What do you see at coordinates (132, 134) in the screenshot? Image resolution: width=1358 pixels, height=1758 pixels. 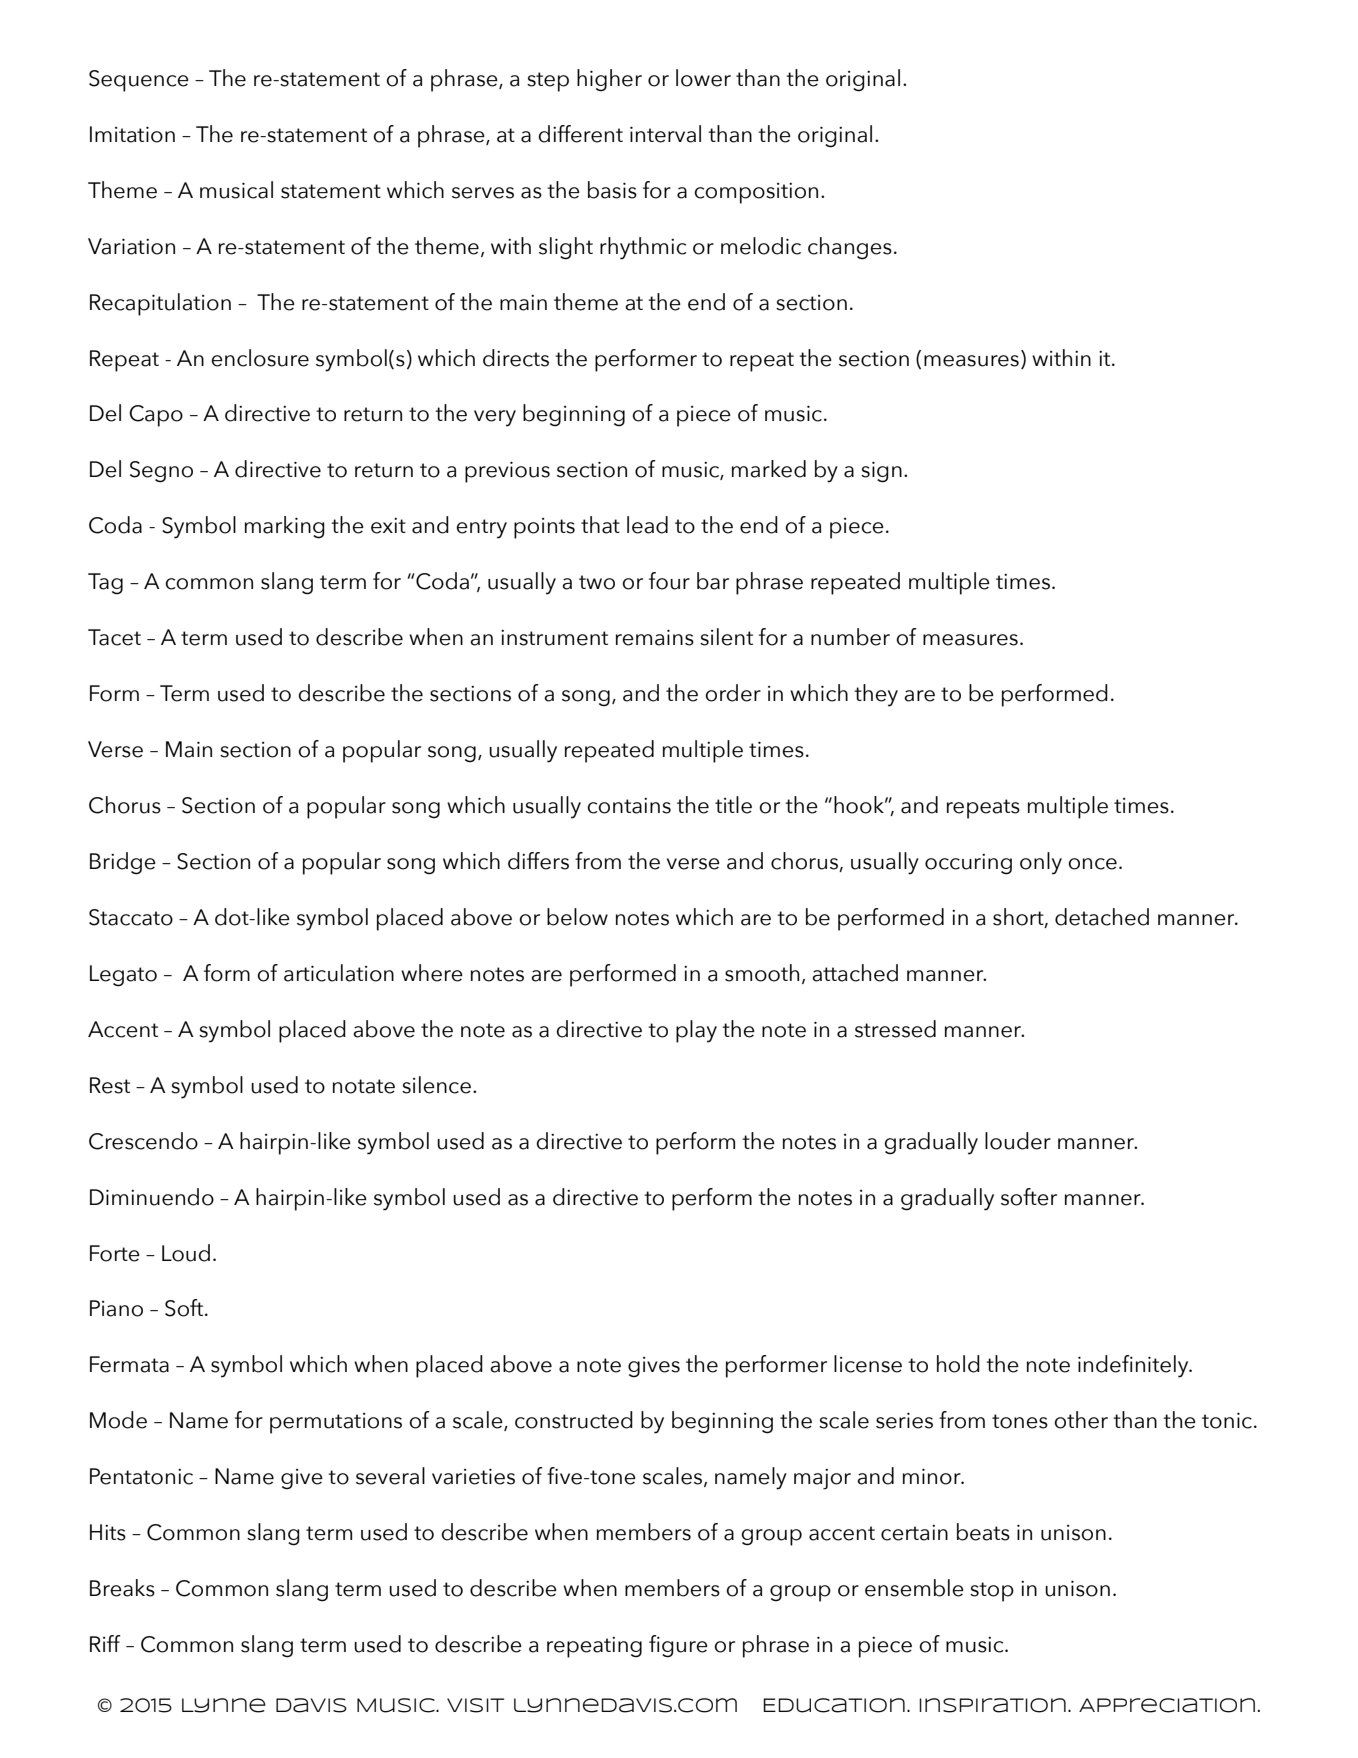 I see `Imitation` at bounding box center [132, 134].
